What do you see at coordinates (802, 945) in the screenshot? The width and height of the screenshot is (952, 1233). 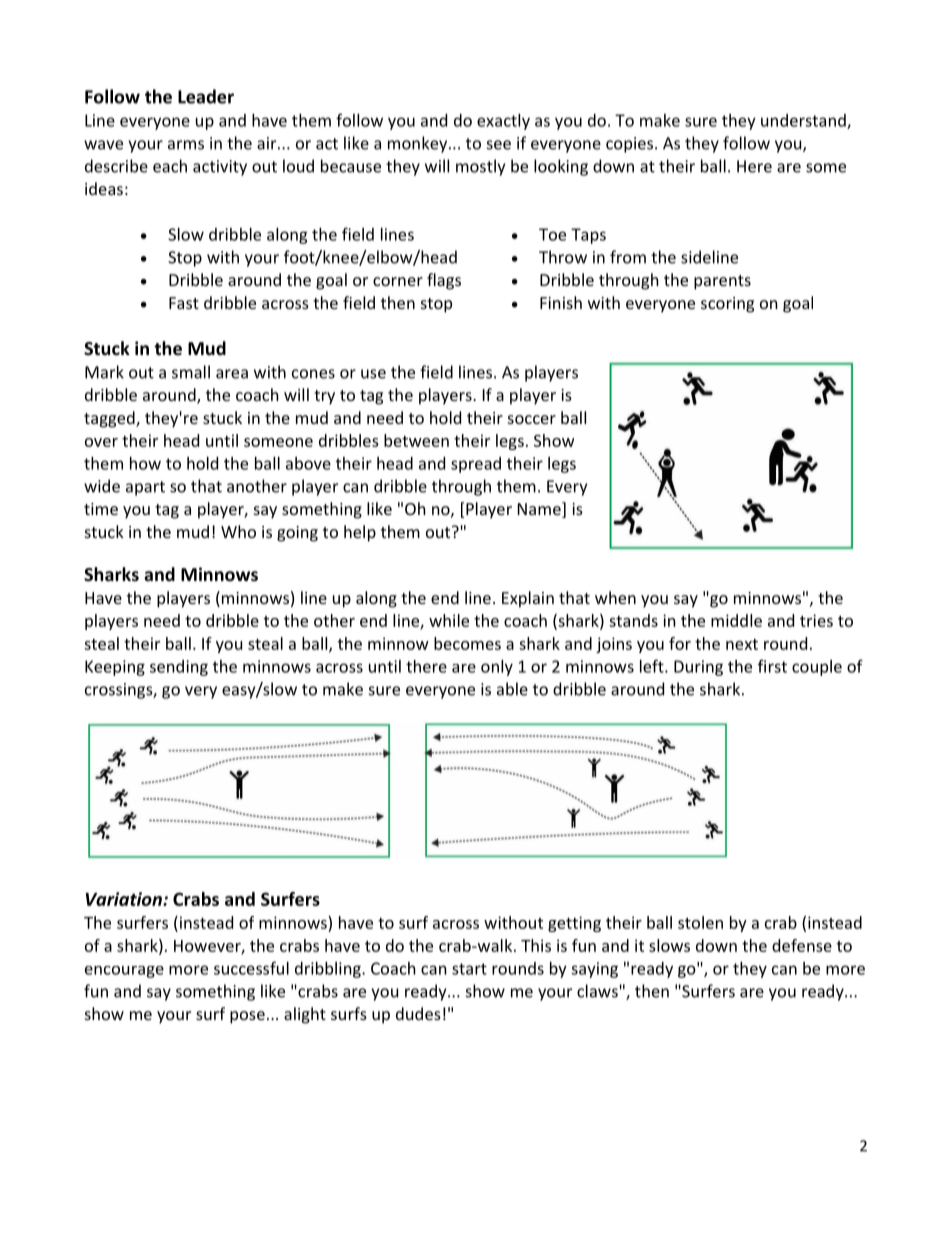 I see `defense` at bounding box center [802, 945].
